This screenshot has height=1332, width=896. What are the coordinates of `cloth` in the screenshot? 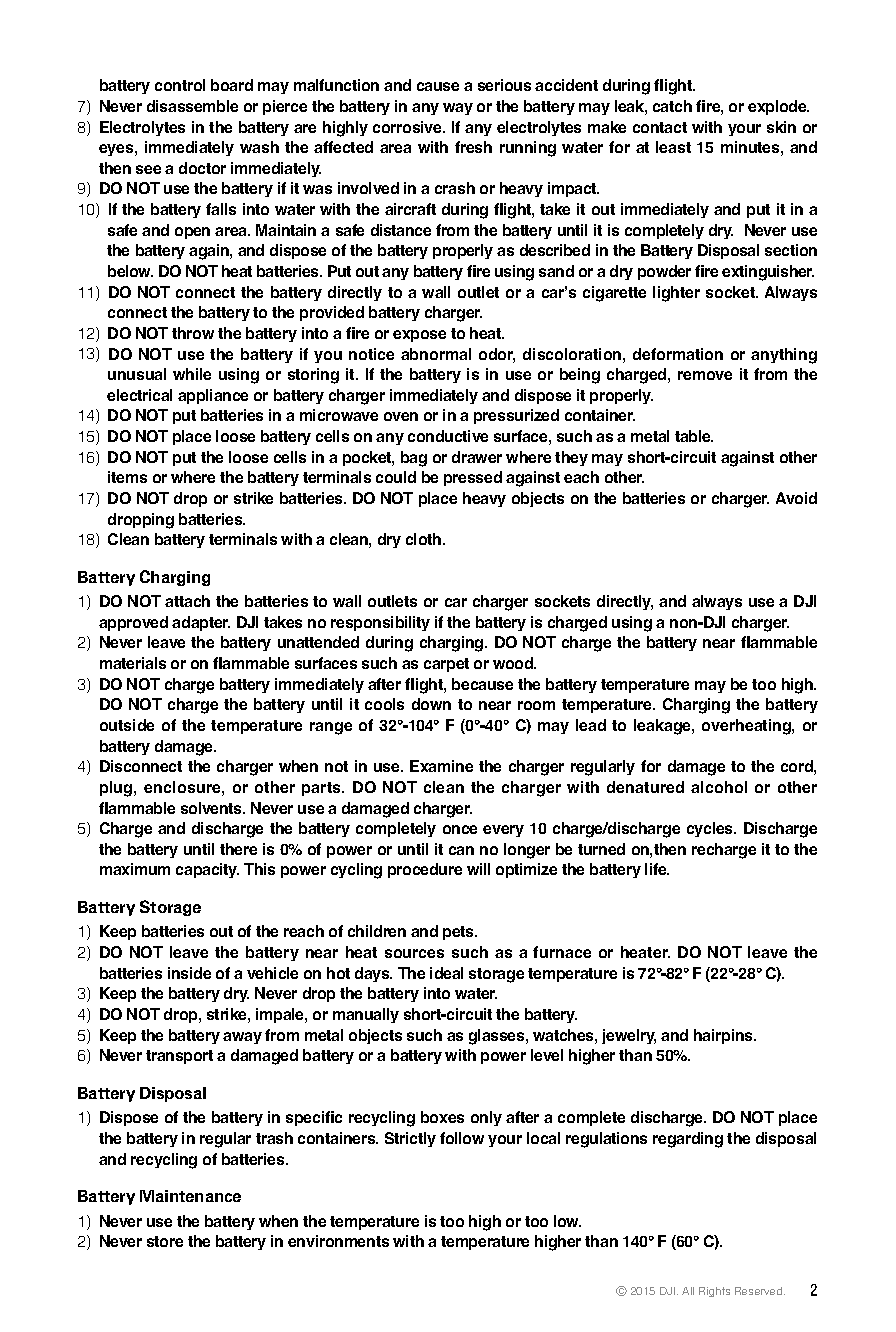 It's located at (425, 539).
